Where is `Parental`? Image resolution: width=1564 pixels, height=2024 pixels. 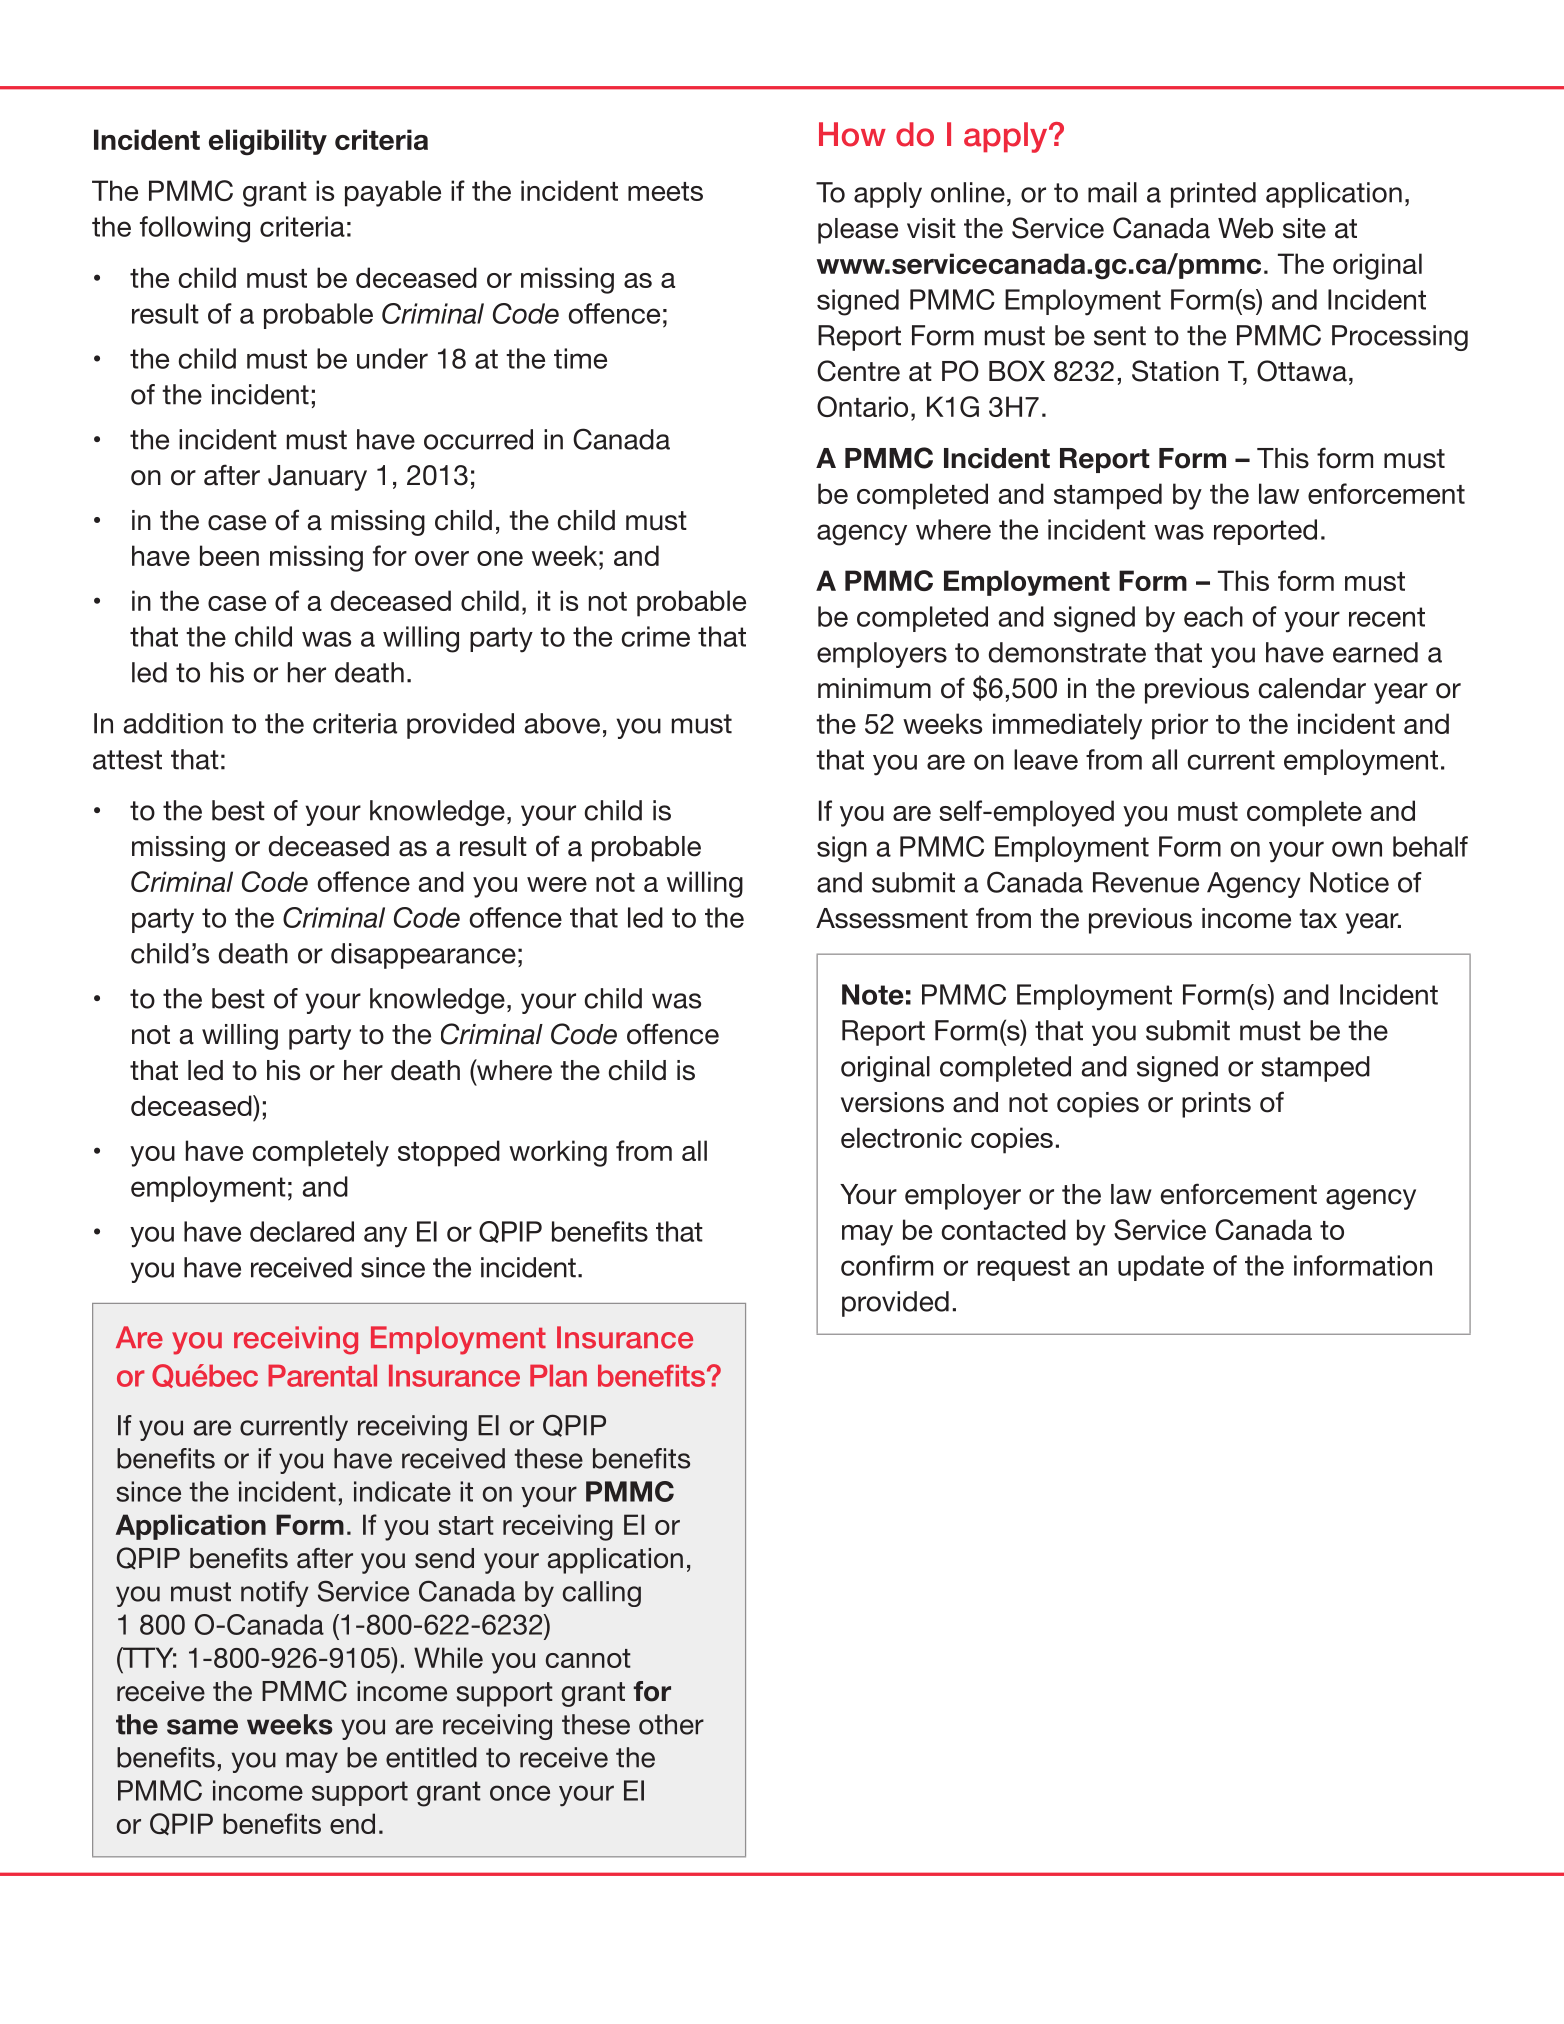 Parental is located at coordinates (322, 1375).
